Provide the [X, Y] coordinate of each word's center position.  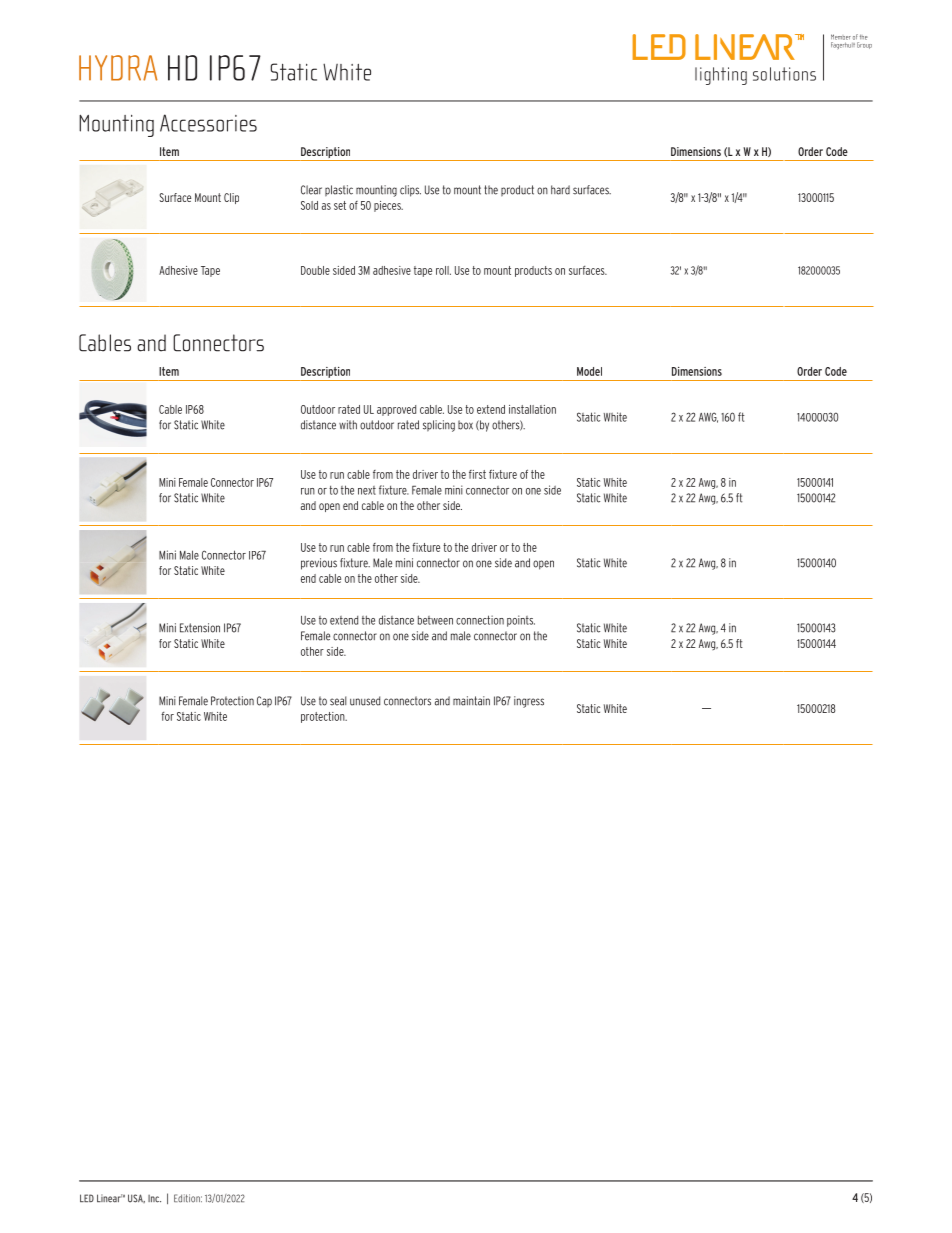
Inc [154, 1199]
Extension [200, 628]
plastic [339, 191]
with [348, 425]
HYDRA [118, 68]
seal [338, 701]
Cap [264, 702]
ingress [529, 702]
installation [532, 409]
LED [87, 1198]
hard [560, 190]
